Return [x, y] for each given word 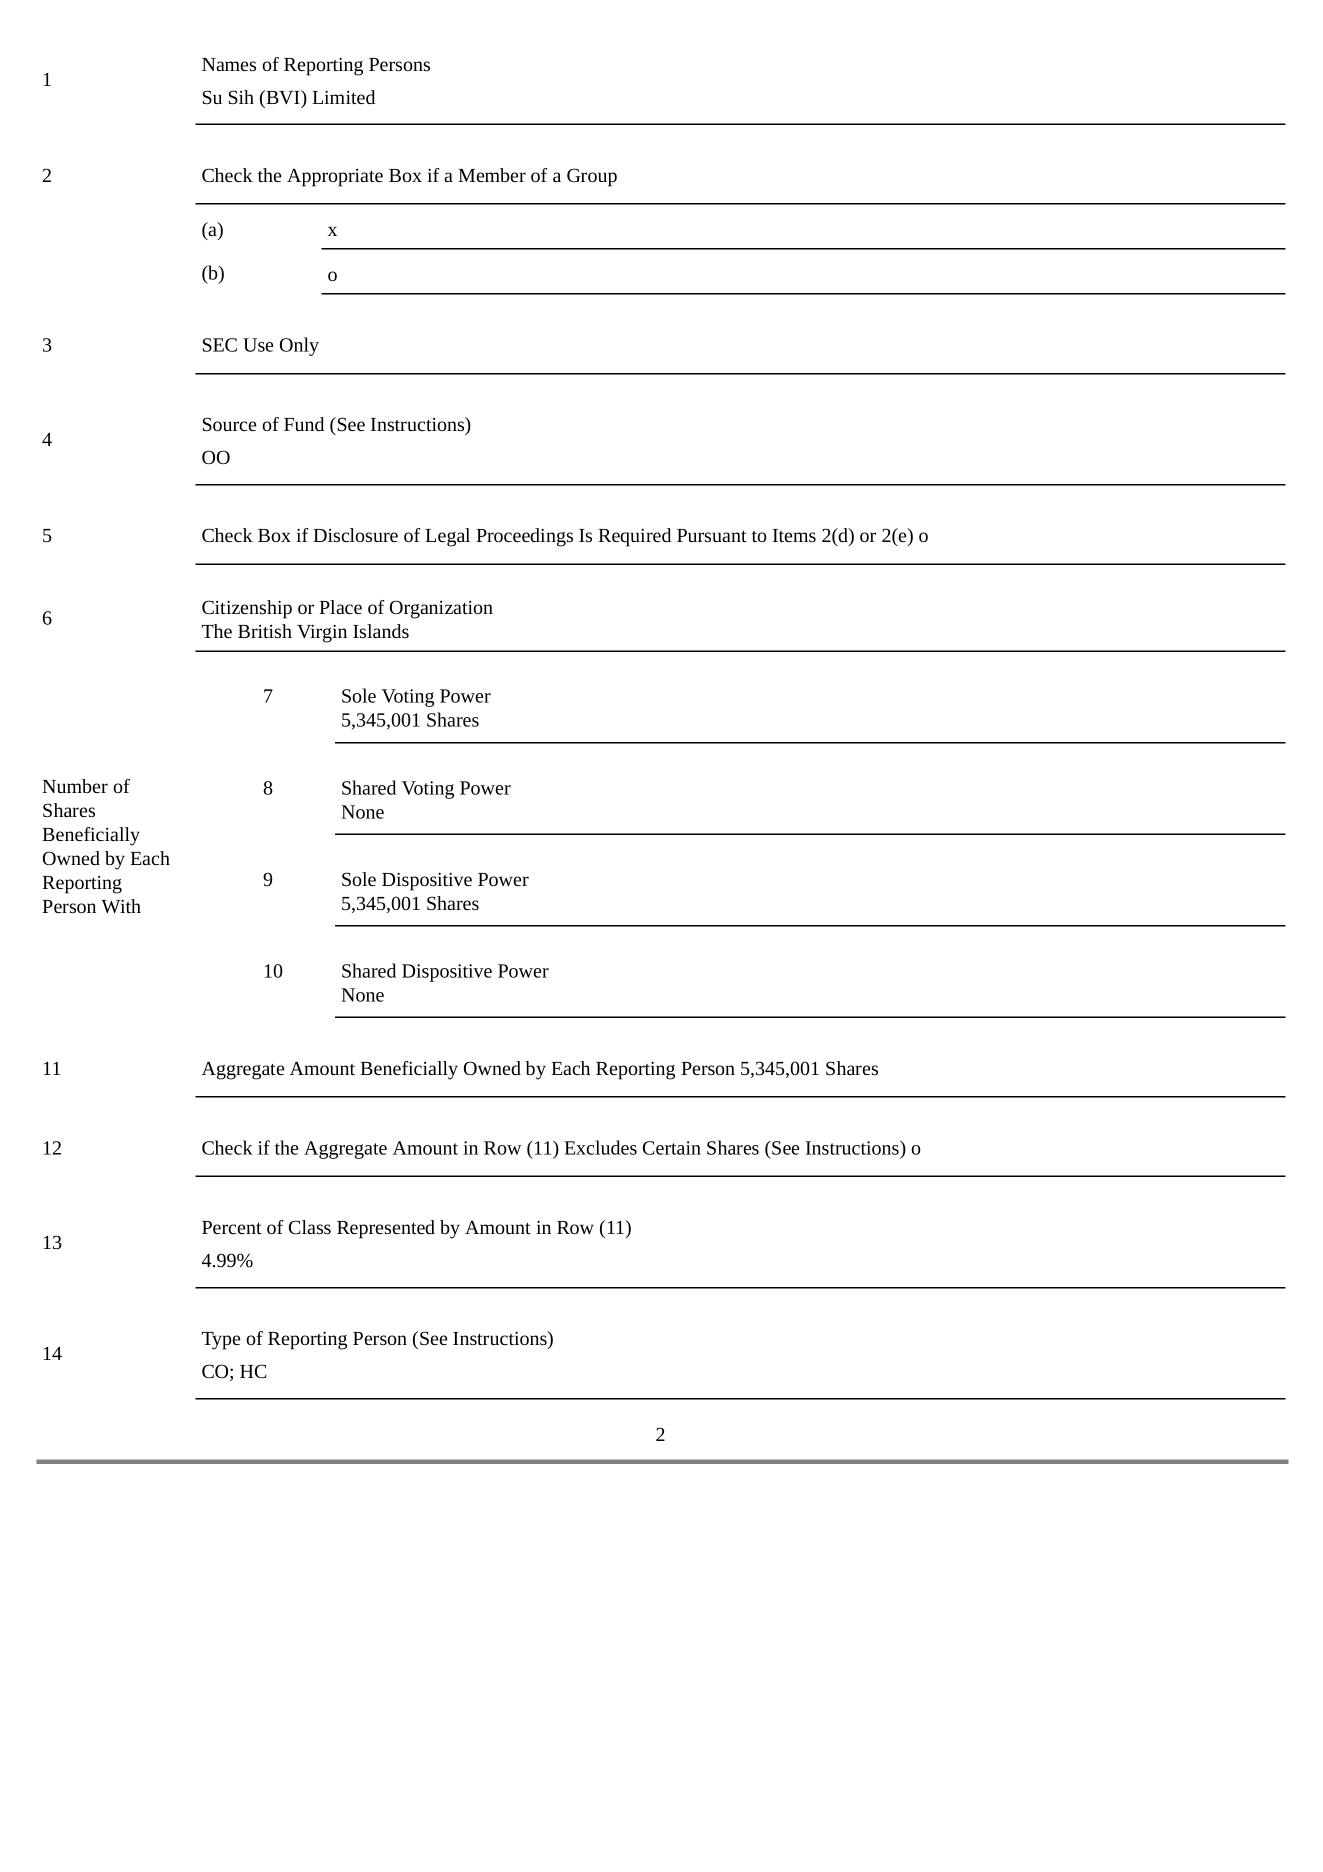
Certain [672, 1148]
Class [310, 1227]
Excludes [600, 1147]
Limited [343, 97]
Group [592, 177]
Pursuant [712, 535]
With [121, 906]
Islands [381, 631]
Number [75, 786]
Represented [386, 1229]
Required [634, 537]
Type [221, 1341]
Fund [304, 424]
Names [229, 64]
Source [229, 424]
